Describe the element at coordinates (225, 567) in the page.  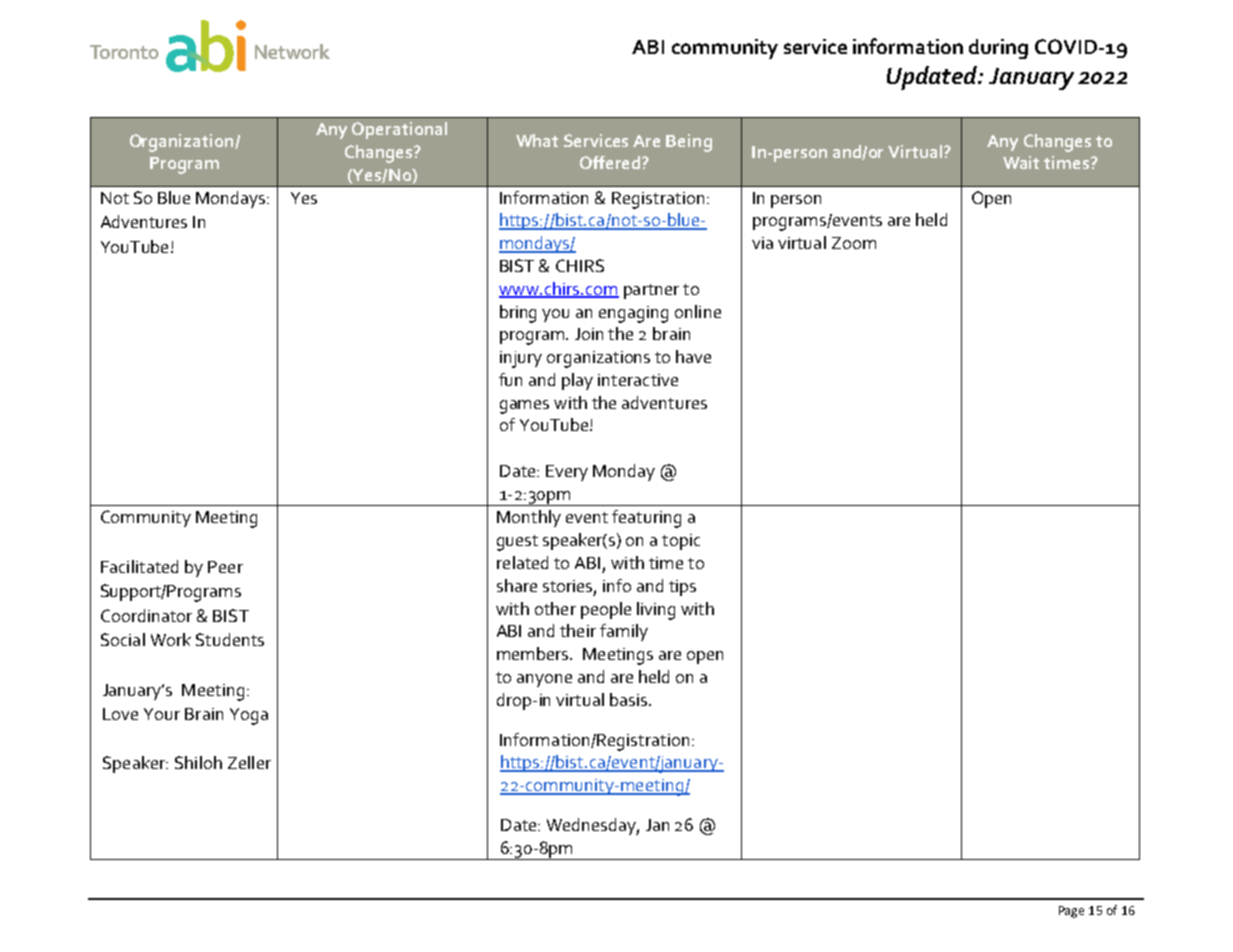
I see `Peer` at that location.
